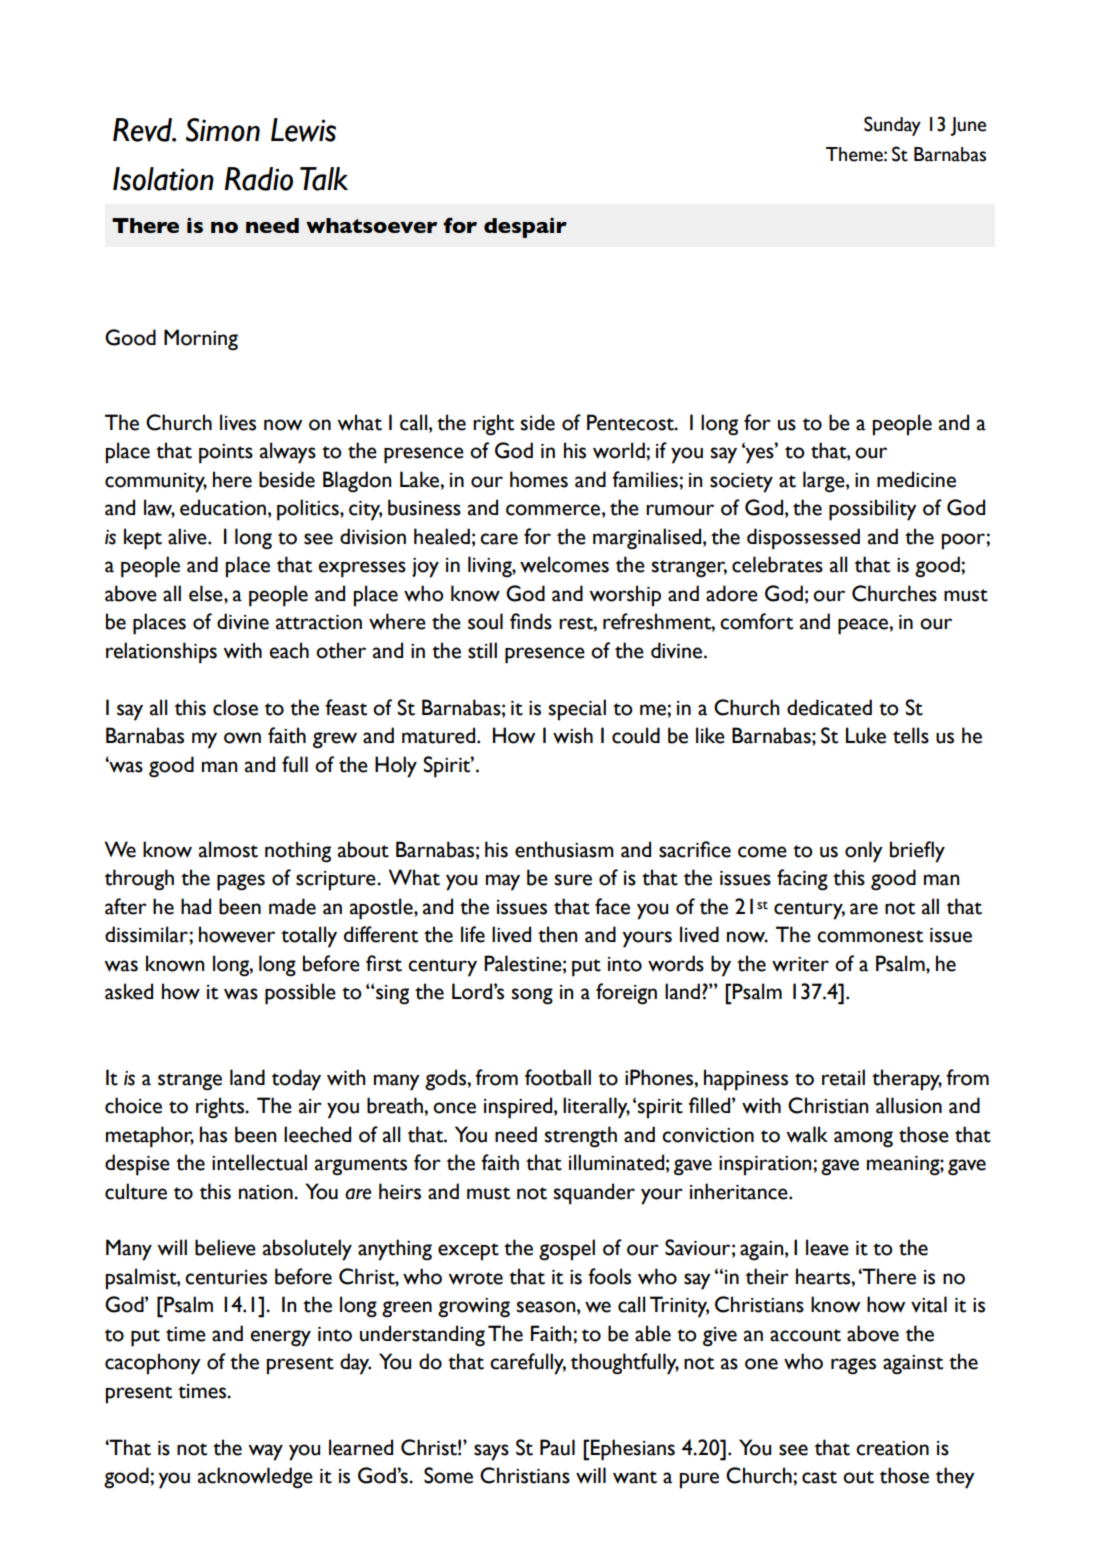 This screenshot has height=1556, width=1099. What do you see at coordinates (892, 126) in the screenshot?
I see `Sunday` at bounding box center [892, 126].
